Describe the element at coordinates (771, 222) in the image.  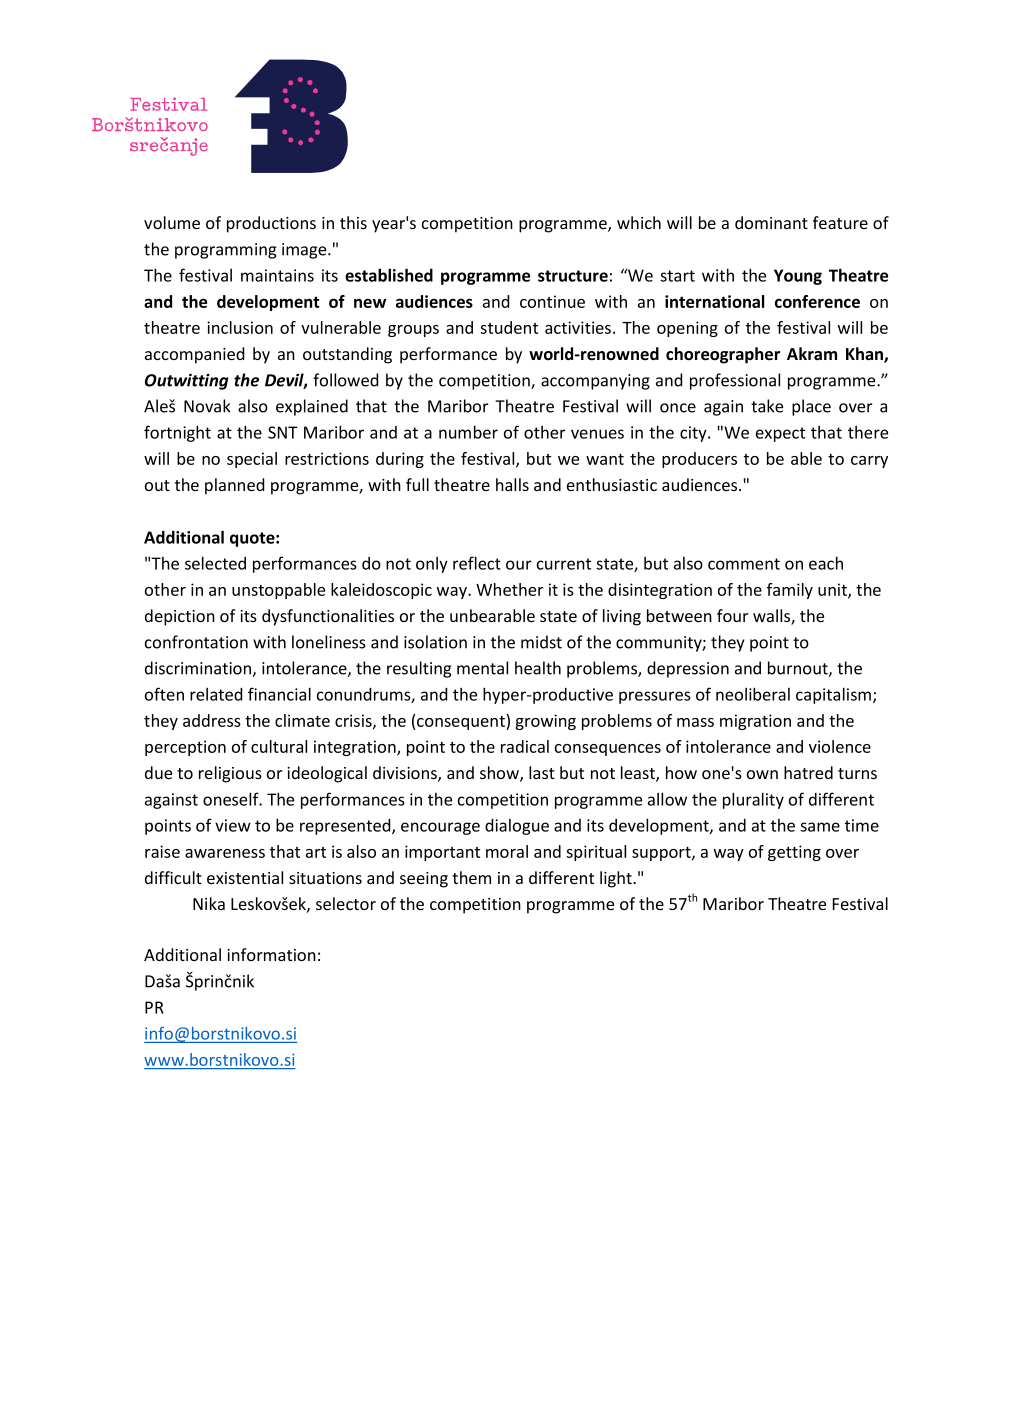
I see `dominant` at that location.
